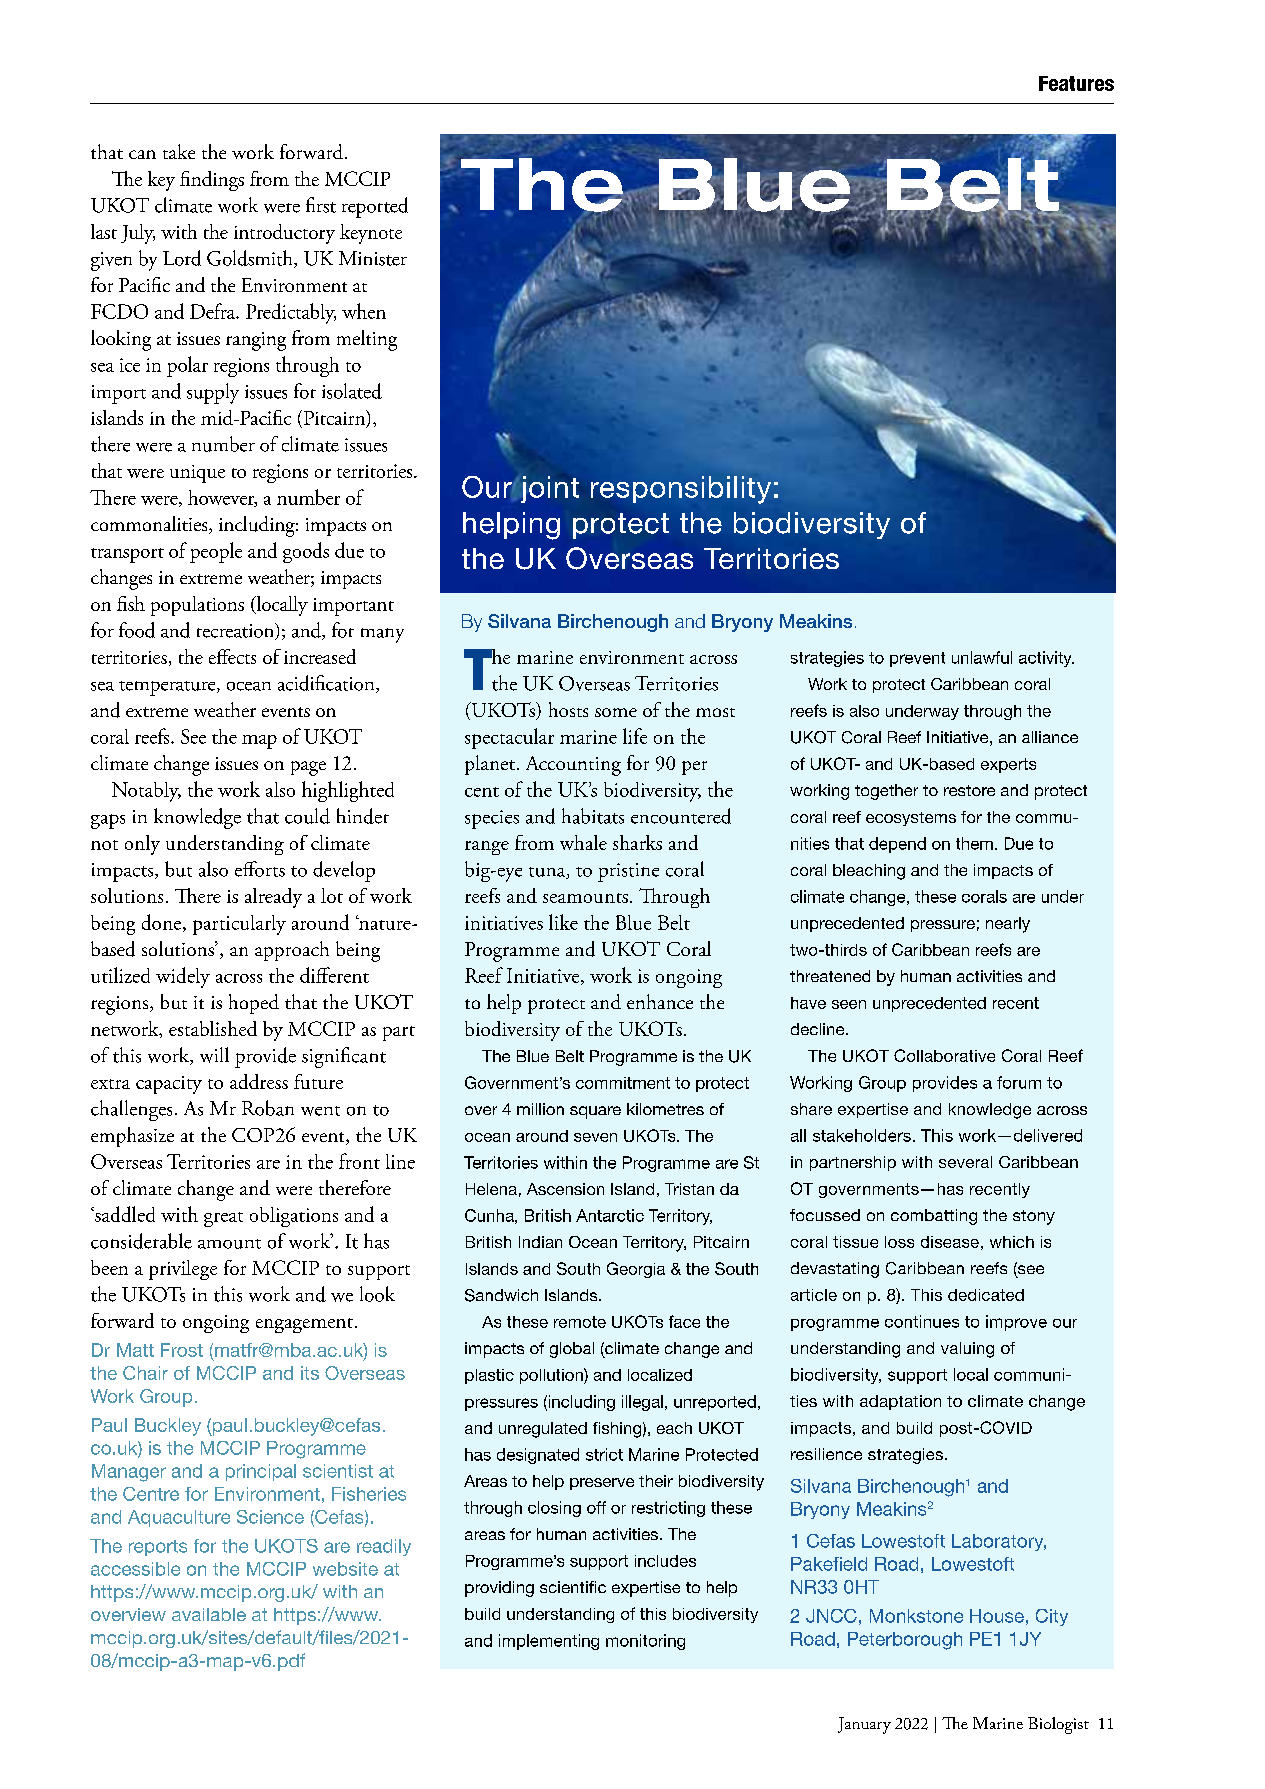  Describe the element at coordinates (549, 1642) in the screenshot. I see `implementing` at that location.
